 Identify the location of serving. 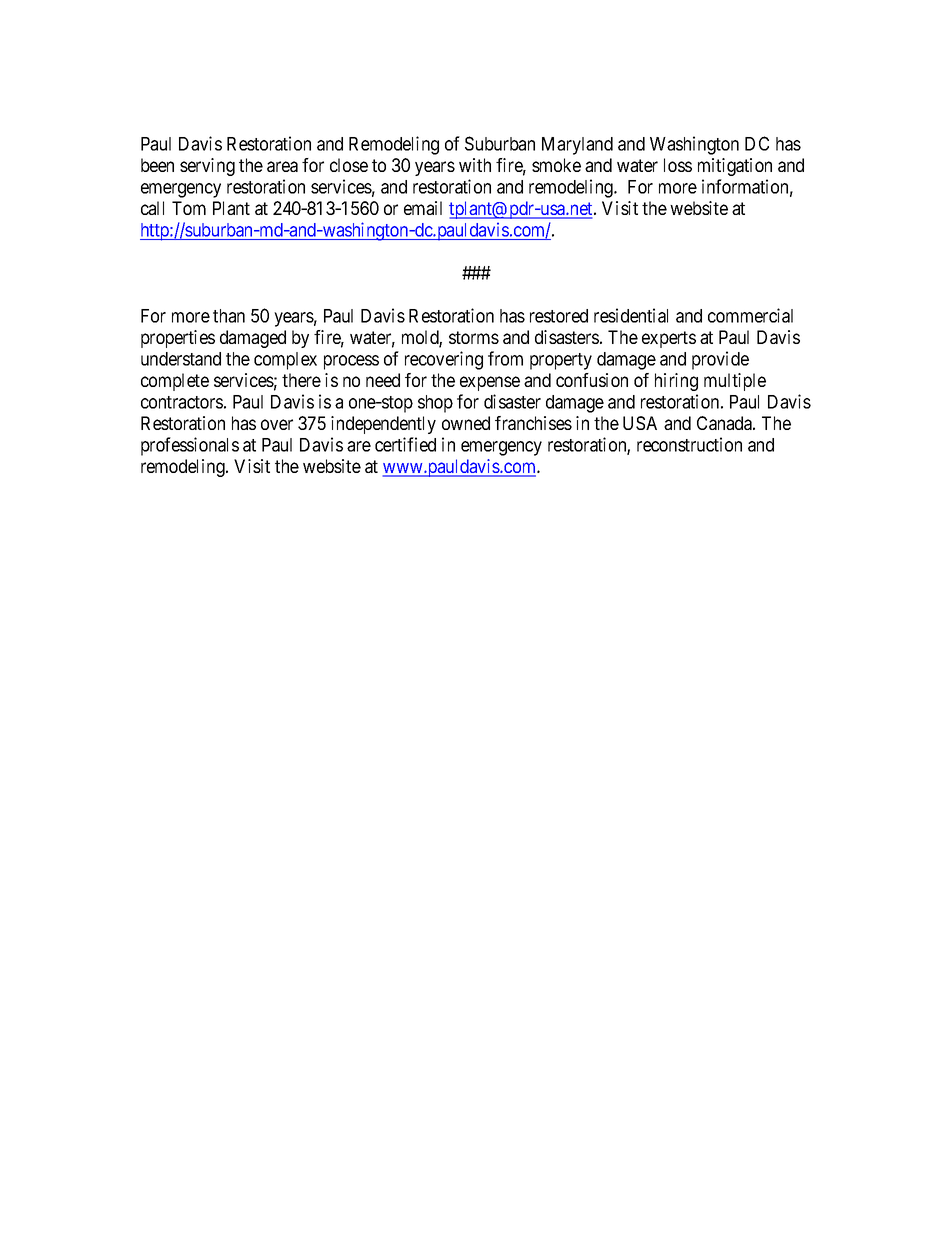
(207, 167).
